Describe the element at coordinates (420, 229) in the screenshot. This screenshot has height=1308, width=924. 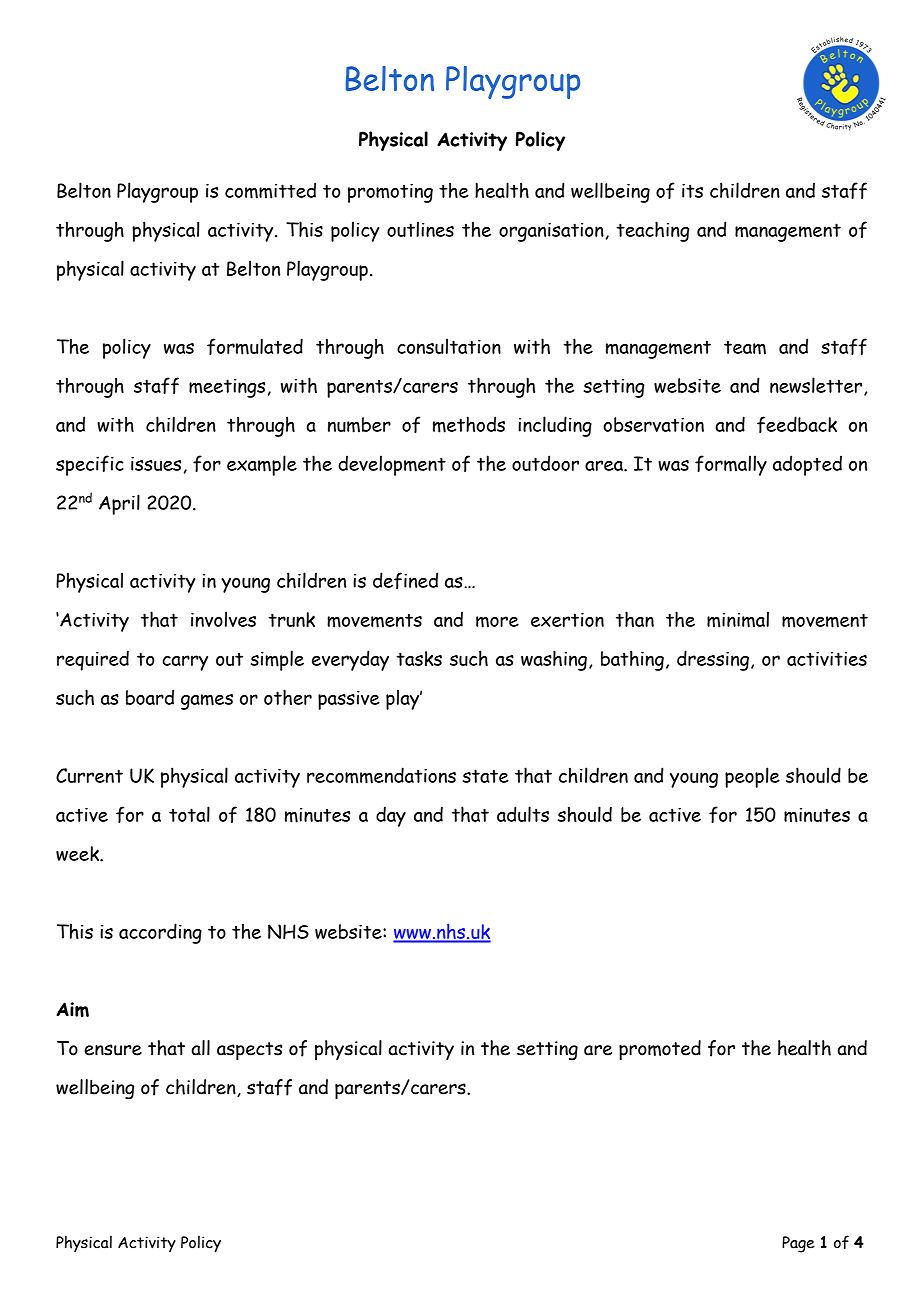
I see `outlines` at that location.
